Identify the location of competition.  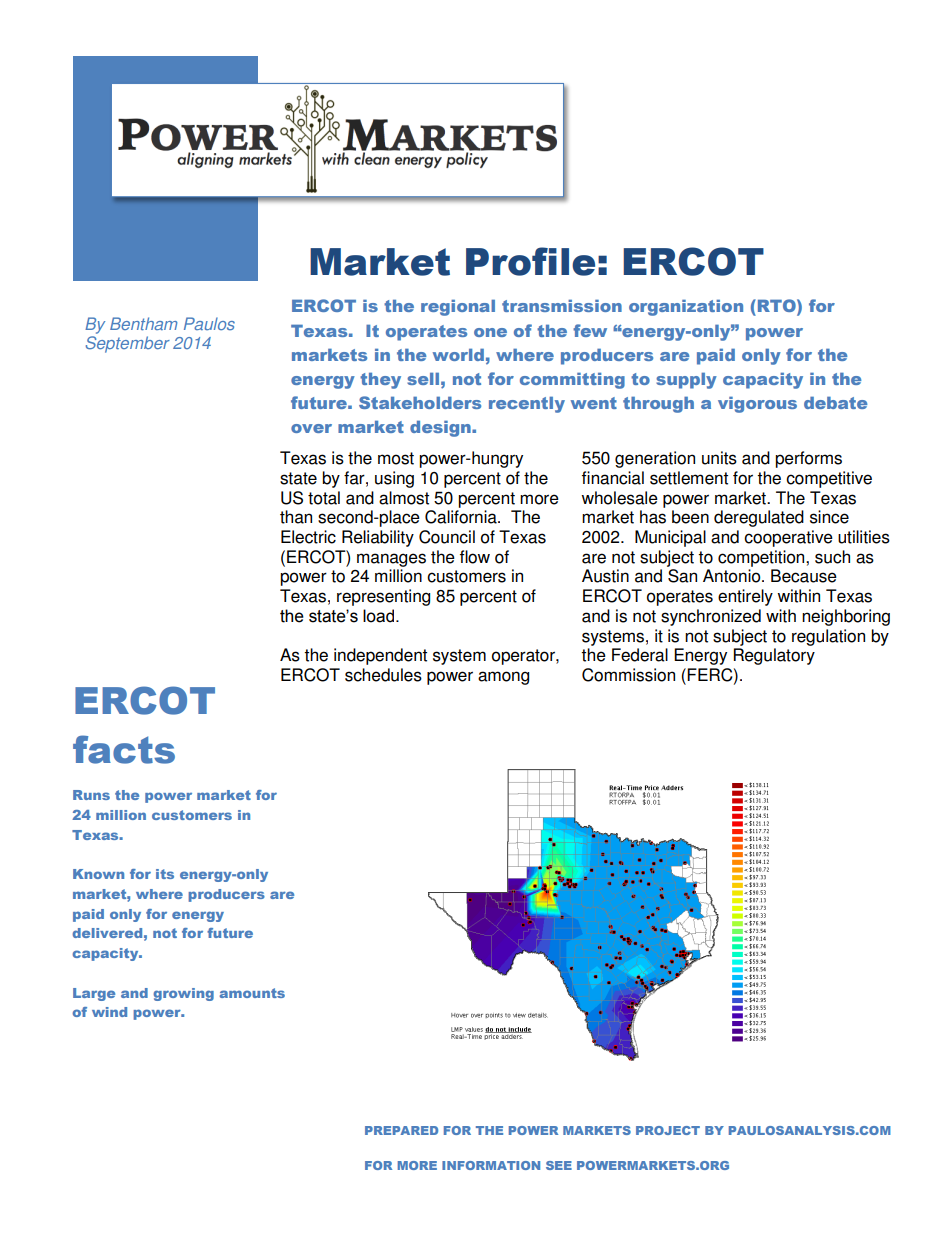
(762, 558).
